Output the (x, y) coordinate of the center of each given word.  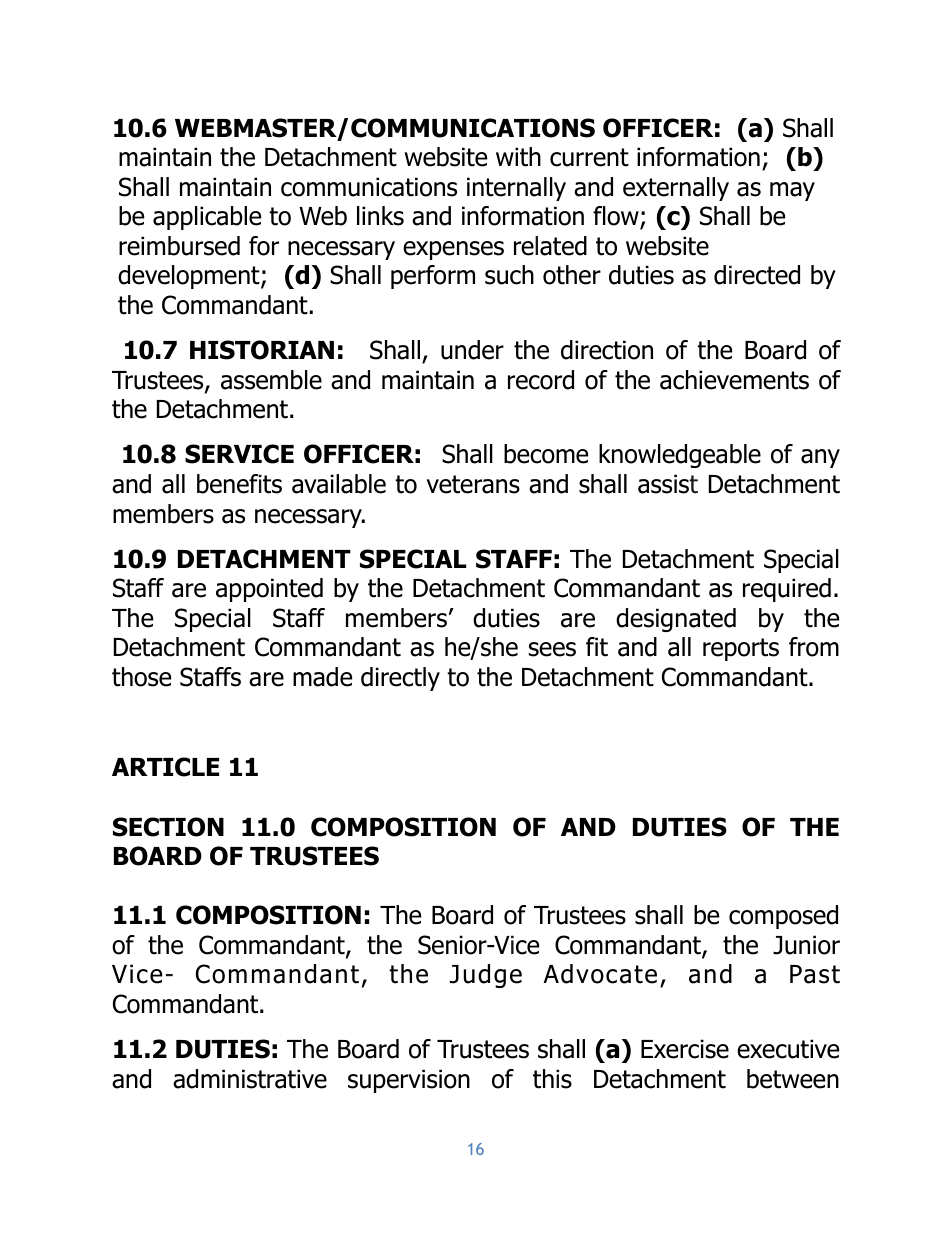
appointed (269, 590)
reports (741, 649)
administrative (250, 1079)
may (792, 191)
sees (552, 649)
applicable (207, 218)
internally (516, 189)
